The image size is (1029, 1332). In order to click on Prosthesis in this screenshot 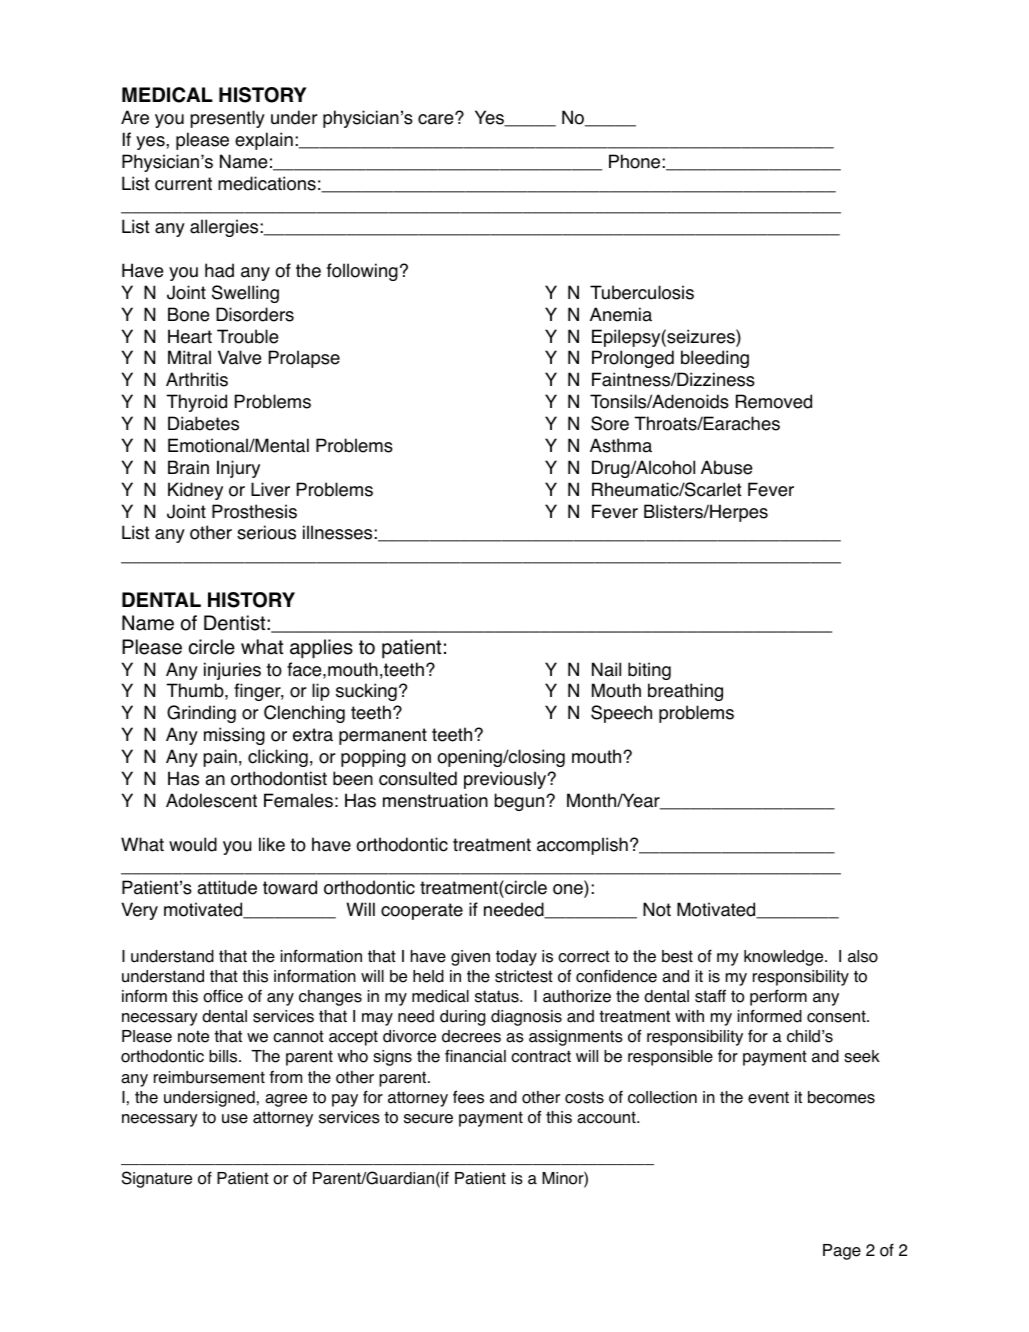, I will do `click(254, 511)`.
